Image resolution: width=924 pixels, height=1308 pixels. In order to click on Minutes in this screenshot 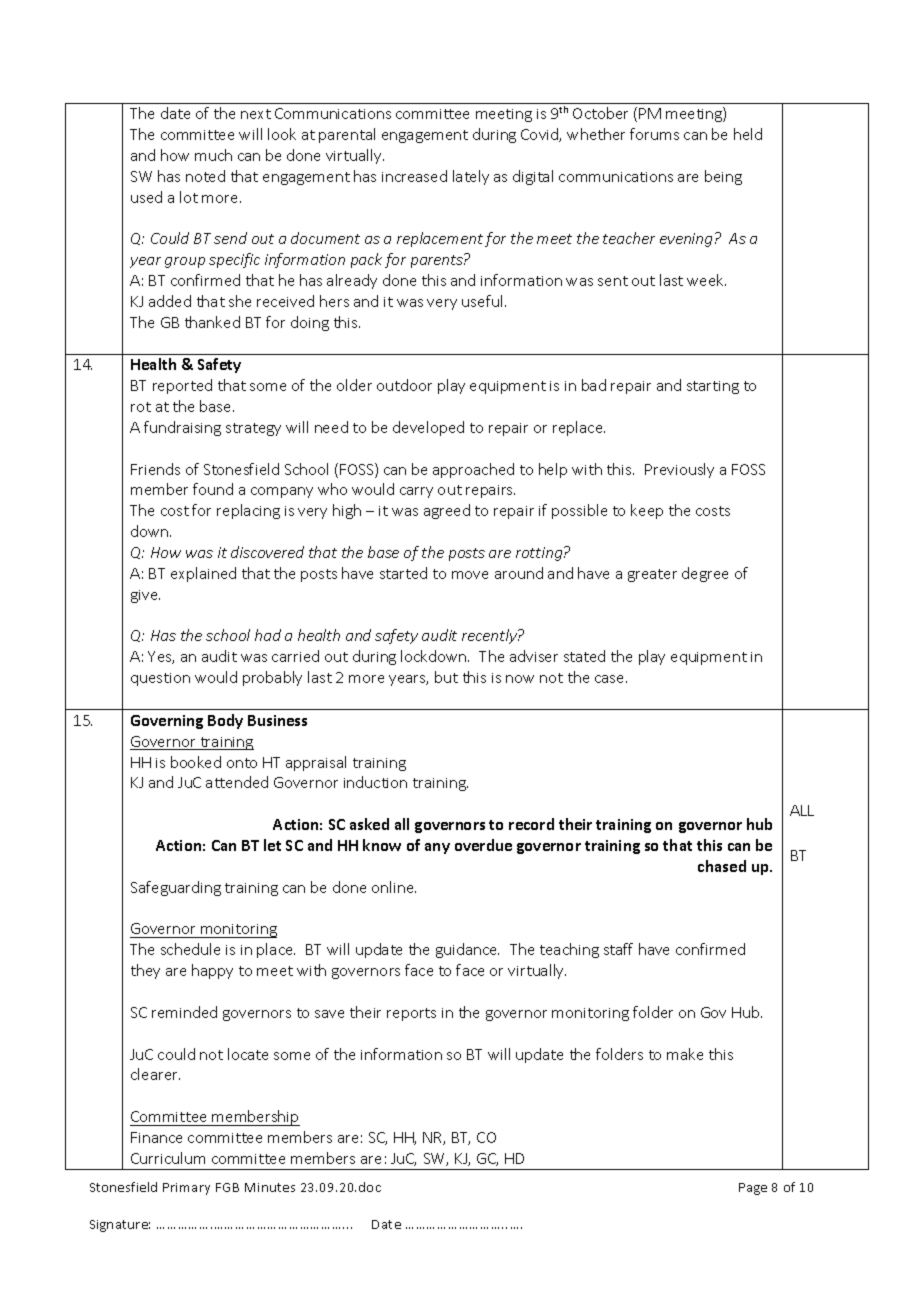, I will do `click(270, 1187)`.
